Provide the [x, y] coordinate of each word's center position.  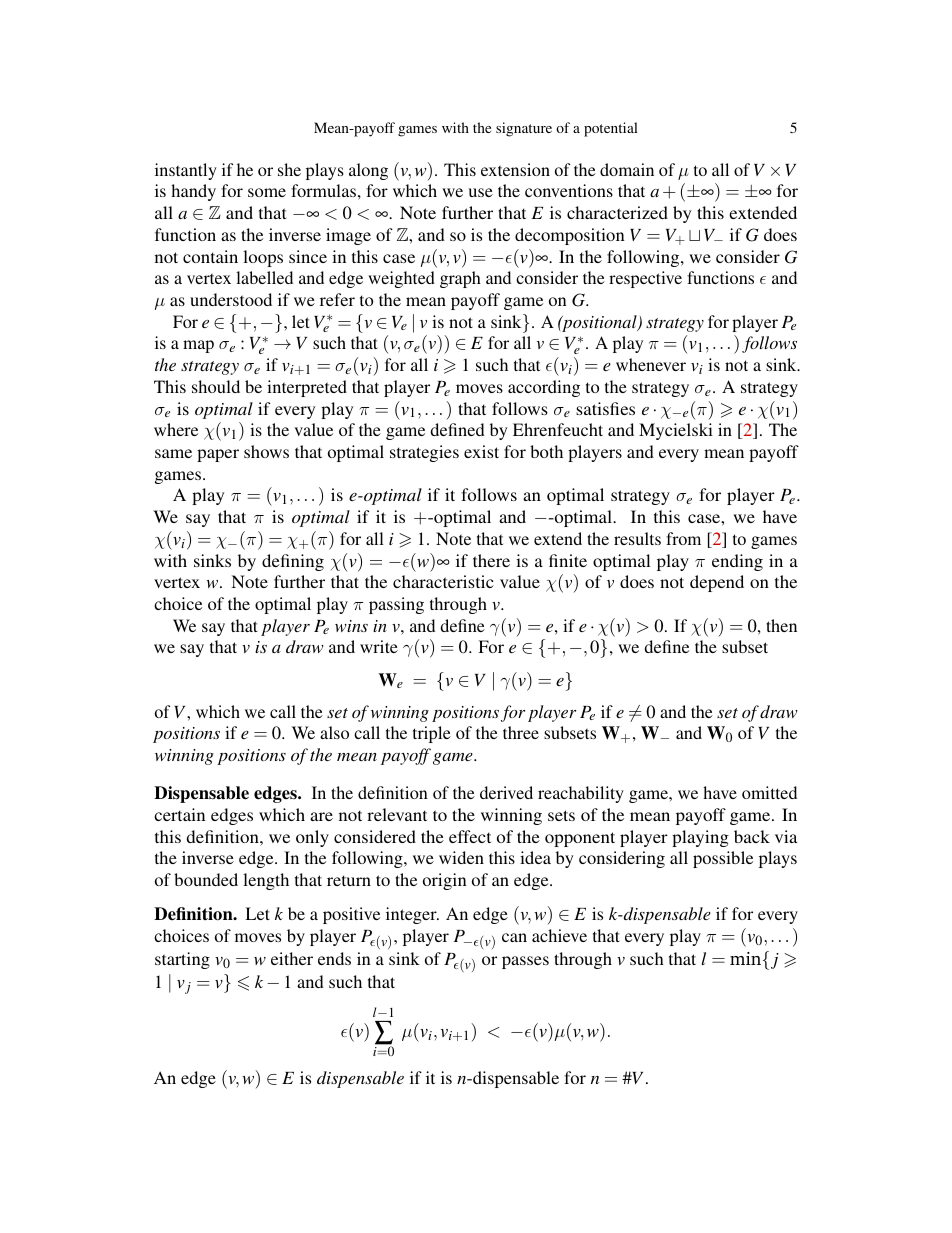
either [292, 958]
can [514, 937]
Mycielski [676, 431]
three [521, 732]
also [334, 732]
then [781, 625]
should [216, 386]
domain [627, 169]
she [289, 169]
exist [481, 451]
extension [515, 169]
